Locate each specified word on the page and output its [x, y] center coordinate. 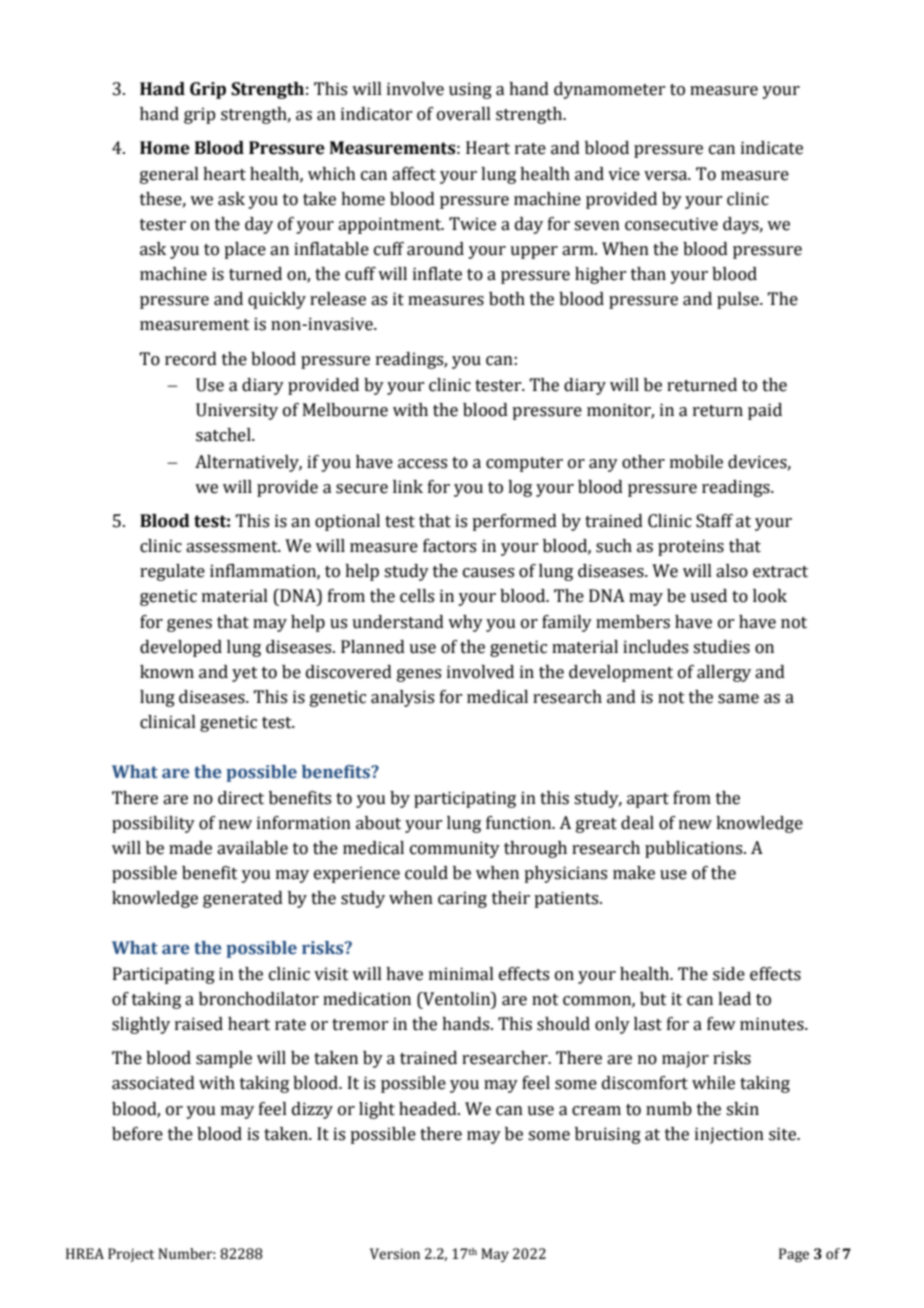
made [190, 848]
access [422, 464]
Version [395, 1254]
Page [794, 1255]
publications [695, 849]
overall [464, 114]
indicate [772, 148]
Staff [714, 521]
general [169, 175]
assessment [233, 547]
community [455, 849]
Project [131, 1255]
